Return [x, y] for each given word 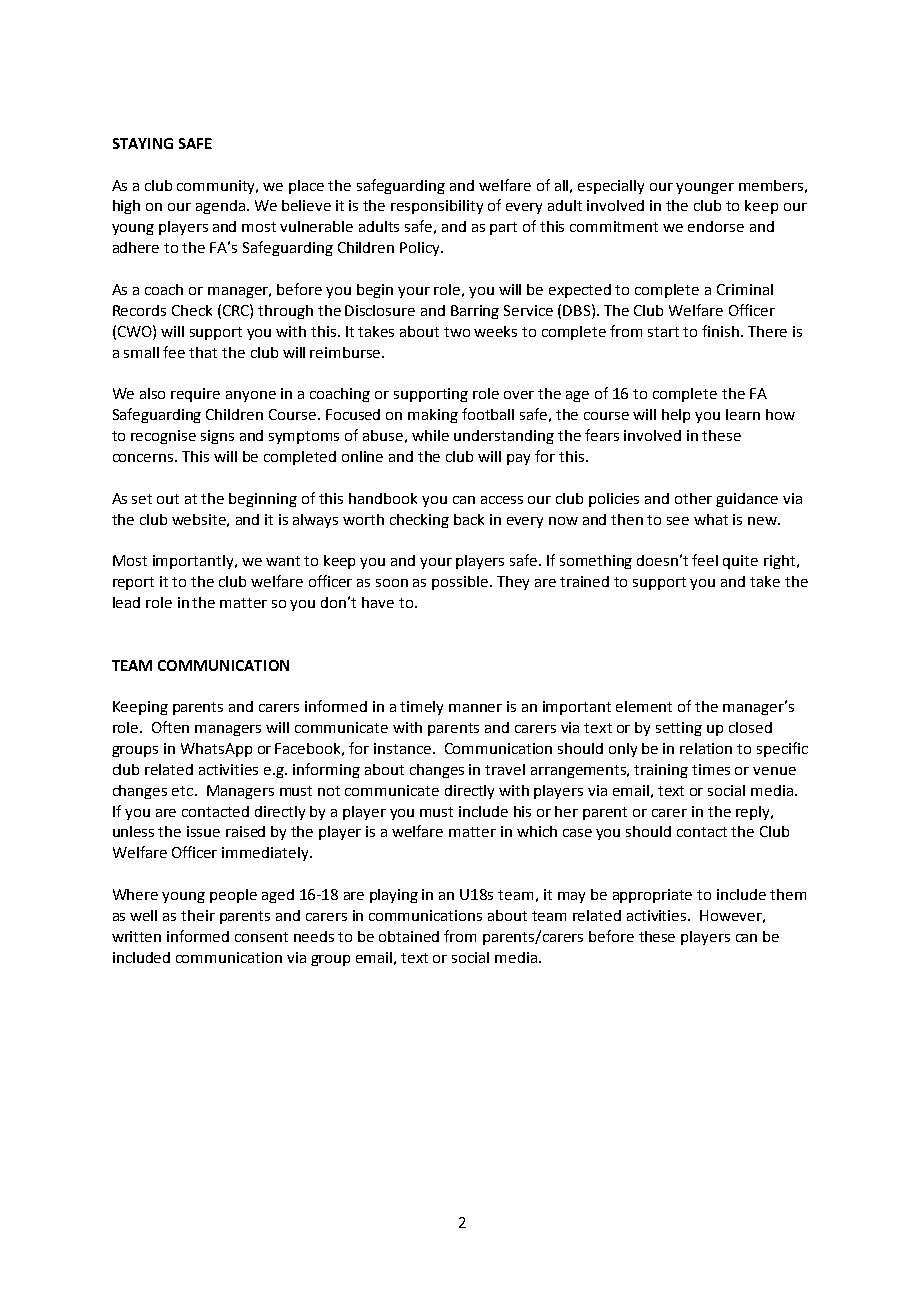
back [469, 519]
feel [705, 560]
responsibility [437, 207]
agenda [220, 207]
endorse [716, 226]
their [198, 915]
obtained [409, 936]
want [283, 561]
